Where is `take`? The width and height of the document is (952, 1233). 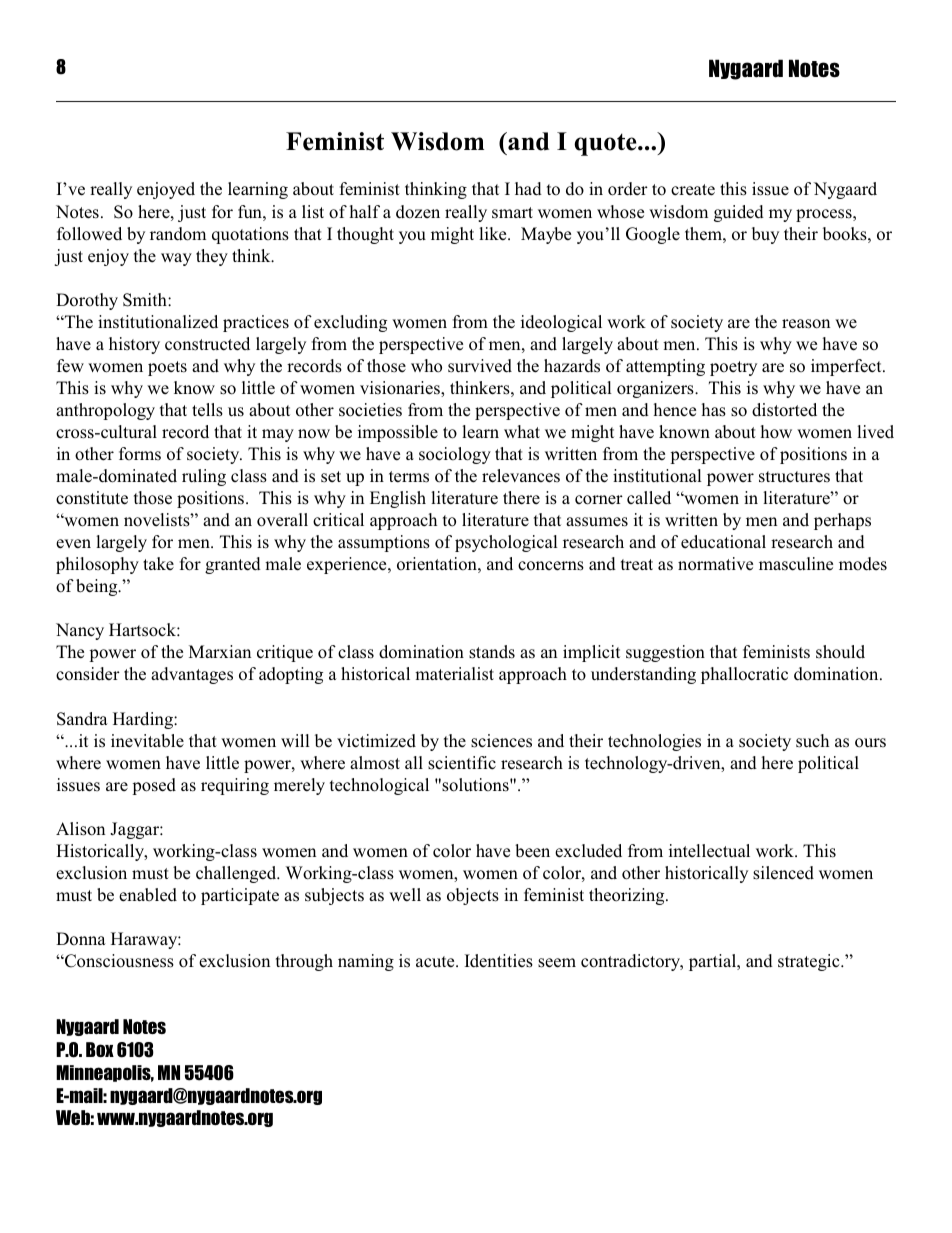
take is located at coordinates (158, 563).
